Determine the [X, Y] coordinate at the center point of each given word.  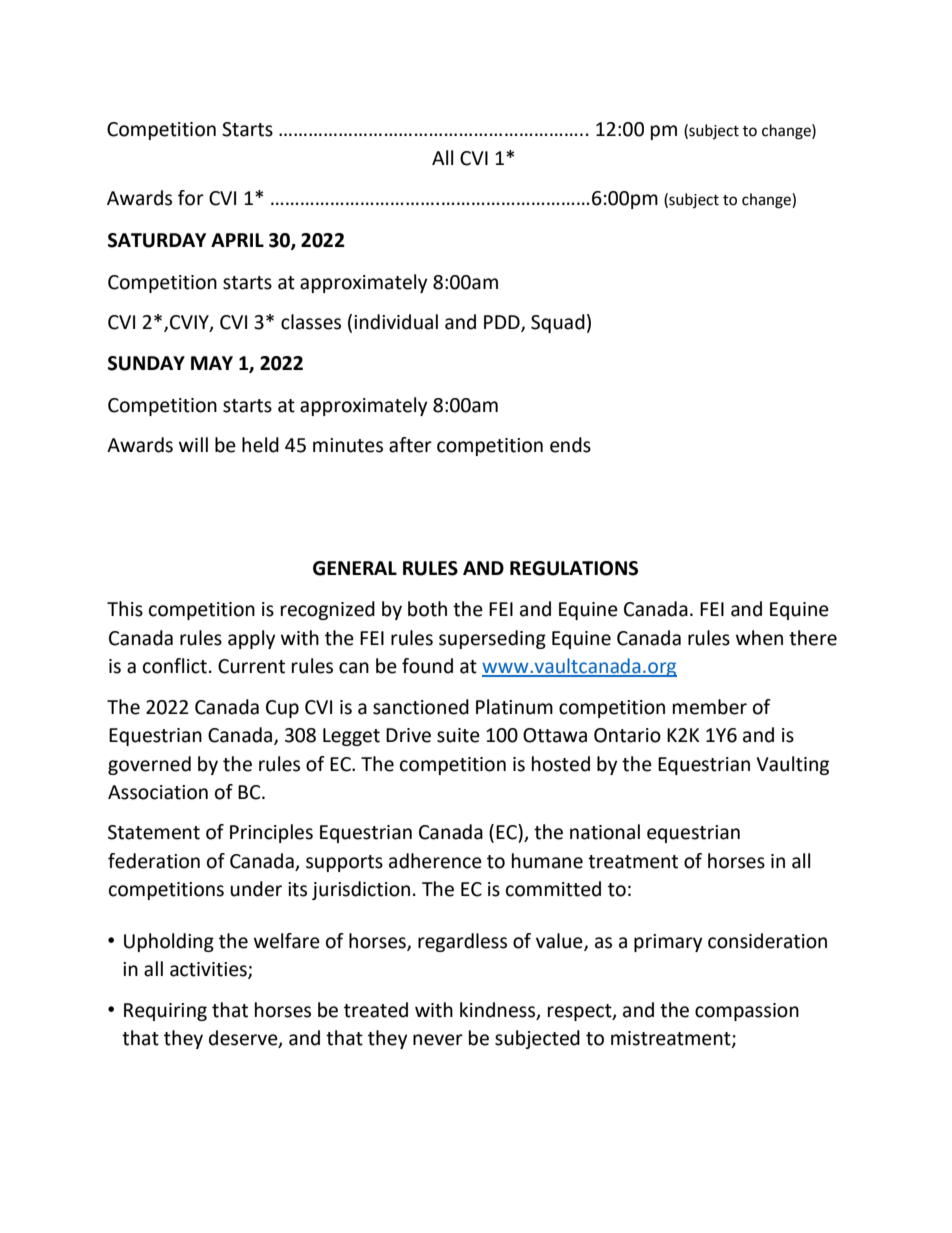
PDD [503, 323]
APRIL [237, 240]
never [438, 1040]
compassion [747, 1012]
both [427, 609]
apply [252, 639]
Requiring [165, 1012]
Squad [558, 323]
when [759, 638]
